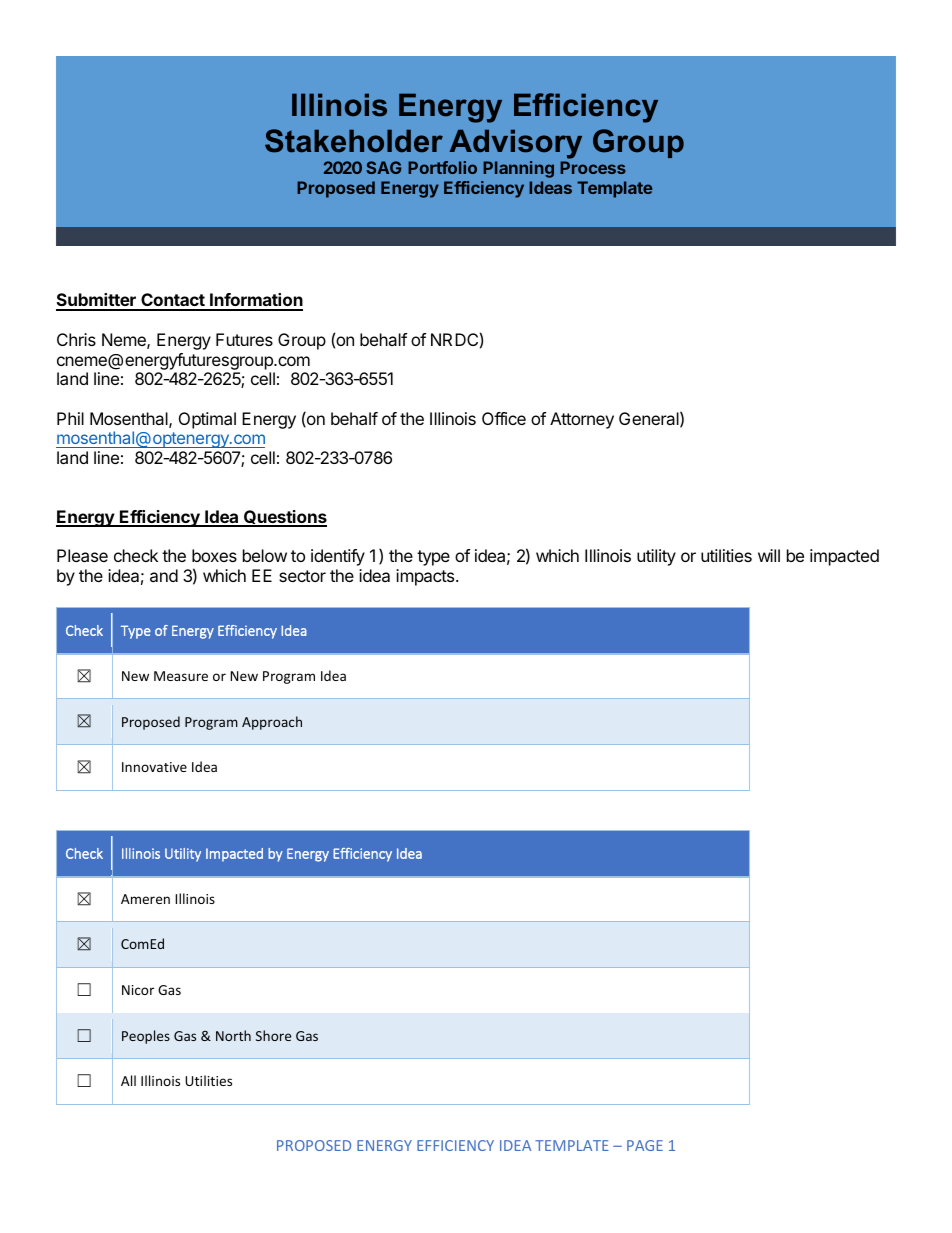 The image size is (952, 1233). What do you see at coordinates (645, 1145) in the image?
I see `PAGE` at bounding box center [645, 1145].
